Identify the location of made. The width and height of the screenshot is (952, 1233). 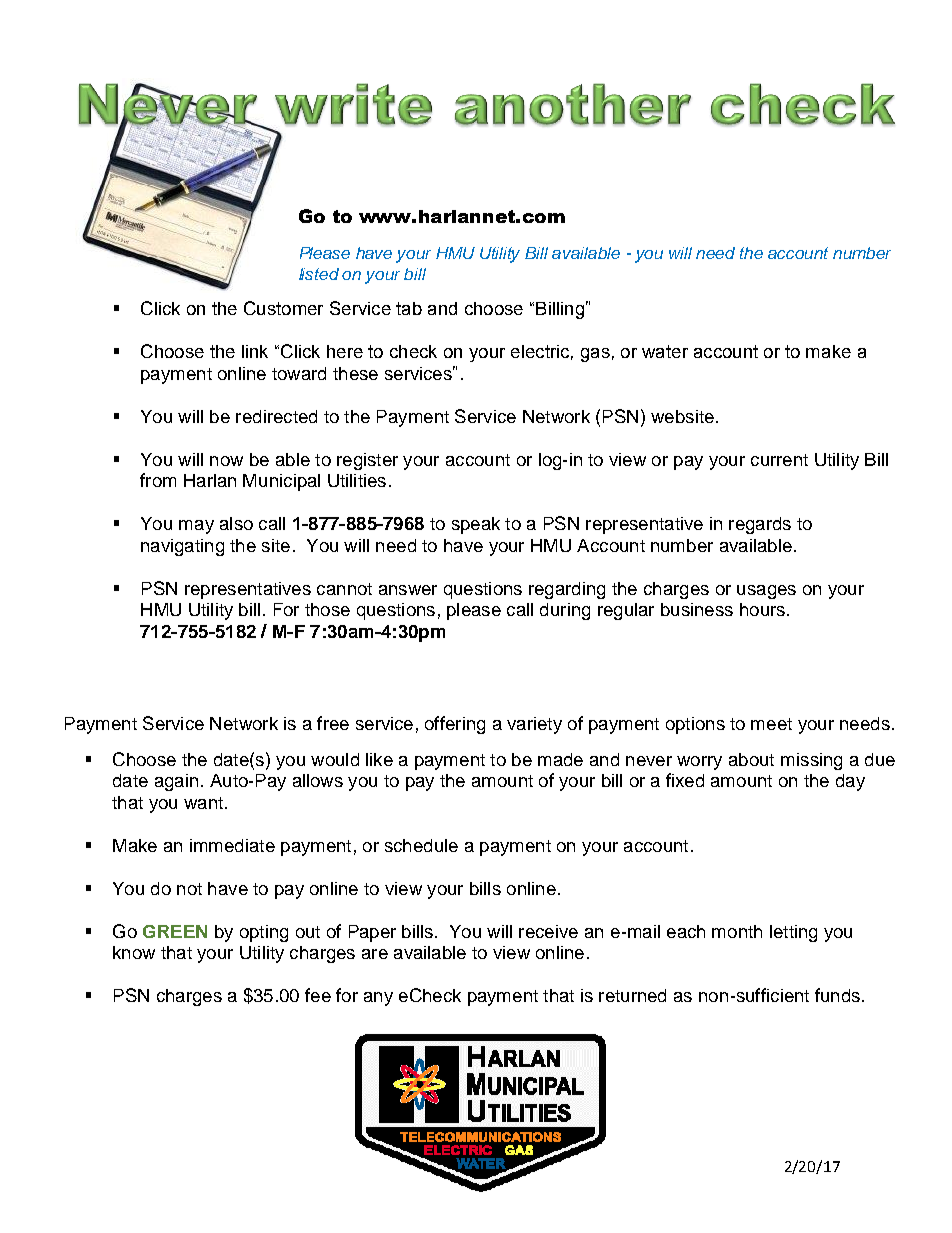
(560, 759).
